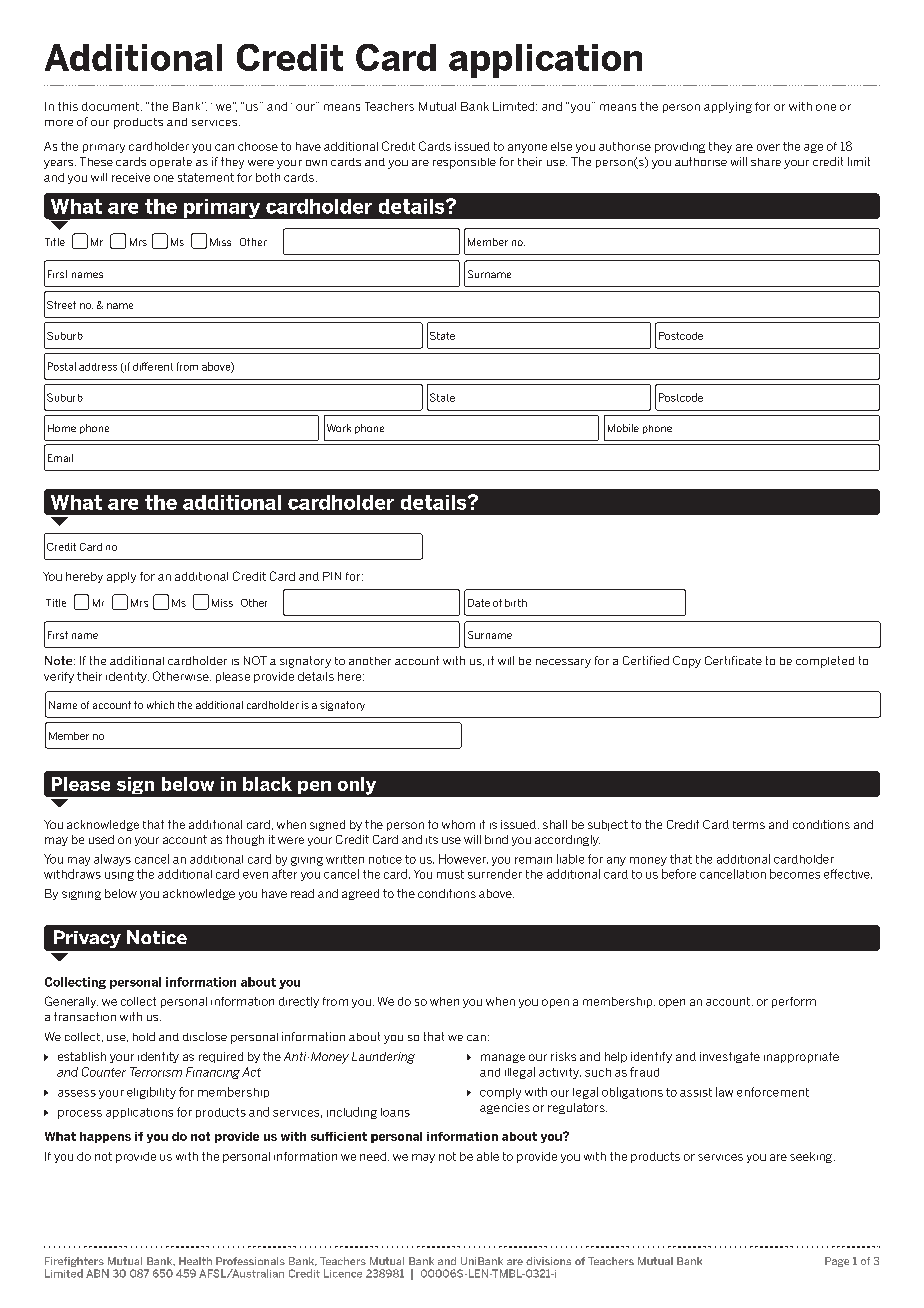 The image size is (924, 1308). What do you see at coordinates (119, 876) in the image?
I see `using` at bounding box center [119, 876].
